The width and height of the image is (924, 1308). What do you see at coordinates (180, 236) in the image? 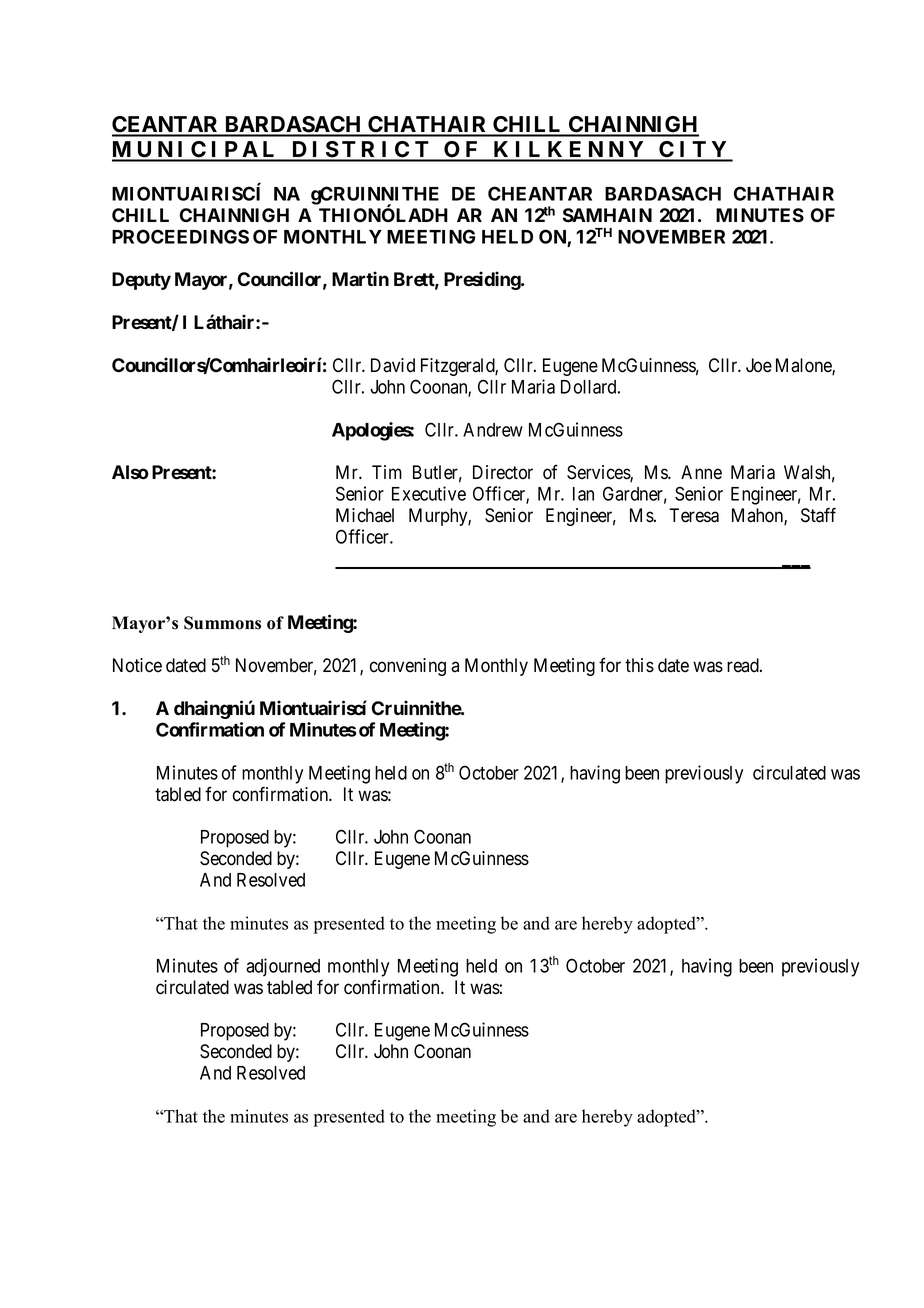
I see `PROCEEDINGS` at bounding box center [180, 236].
